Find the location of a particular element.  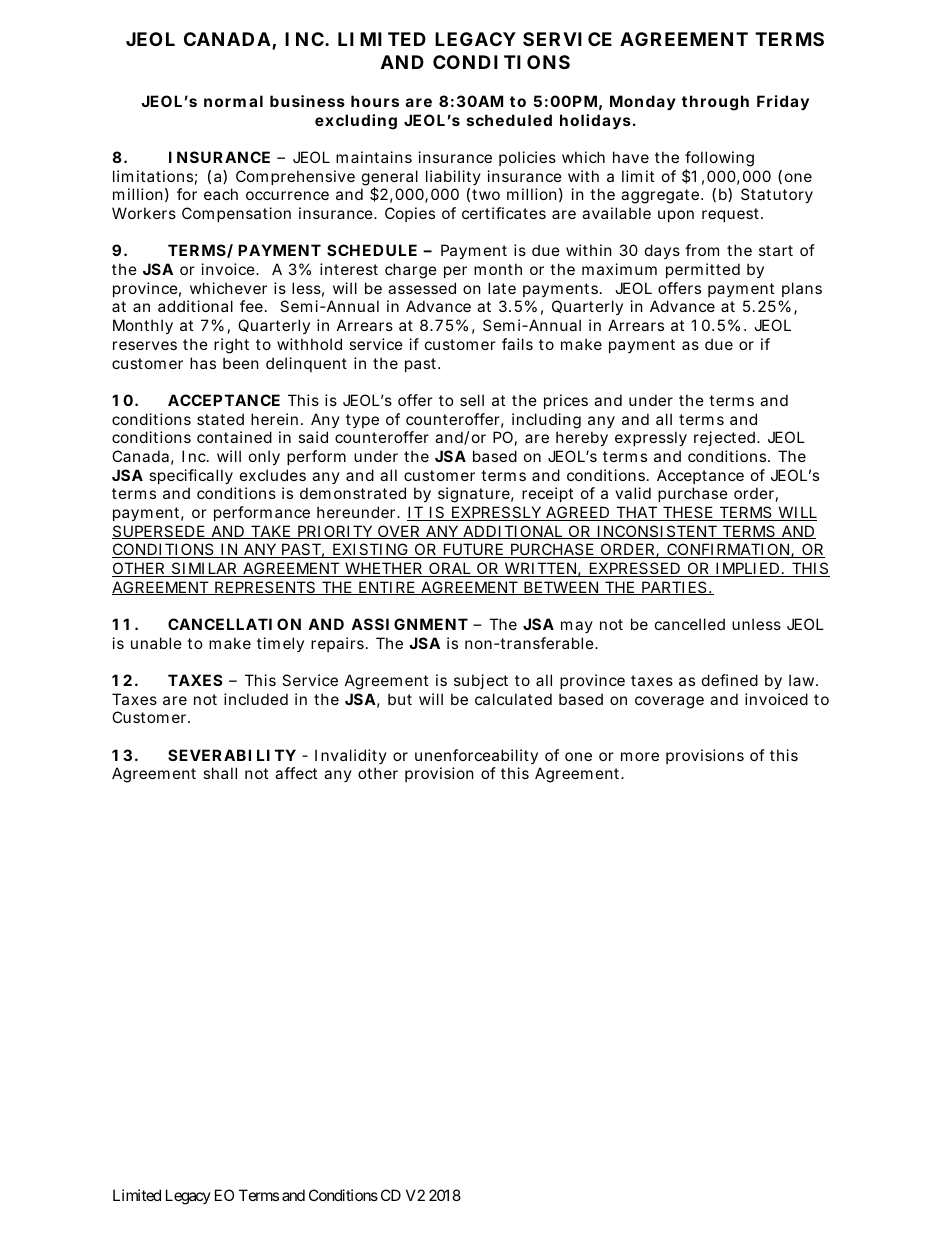

right is located at coordinates (231, 346).
